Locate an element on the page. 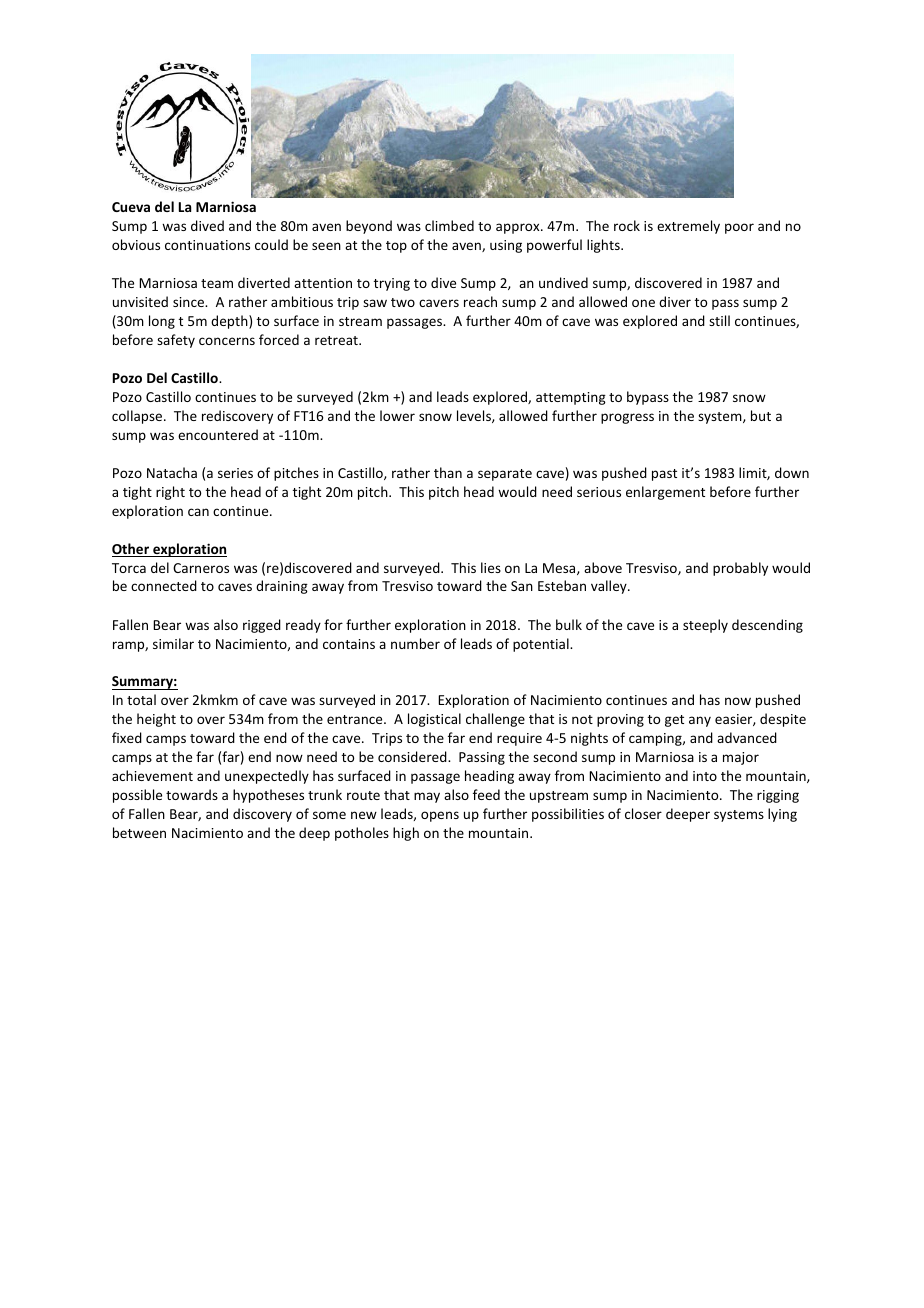 This image has height=1308, width=924. closer is located at coordinates (643, 813).
